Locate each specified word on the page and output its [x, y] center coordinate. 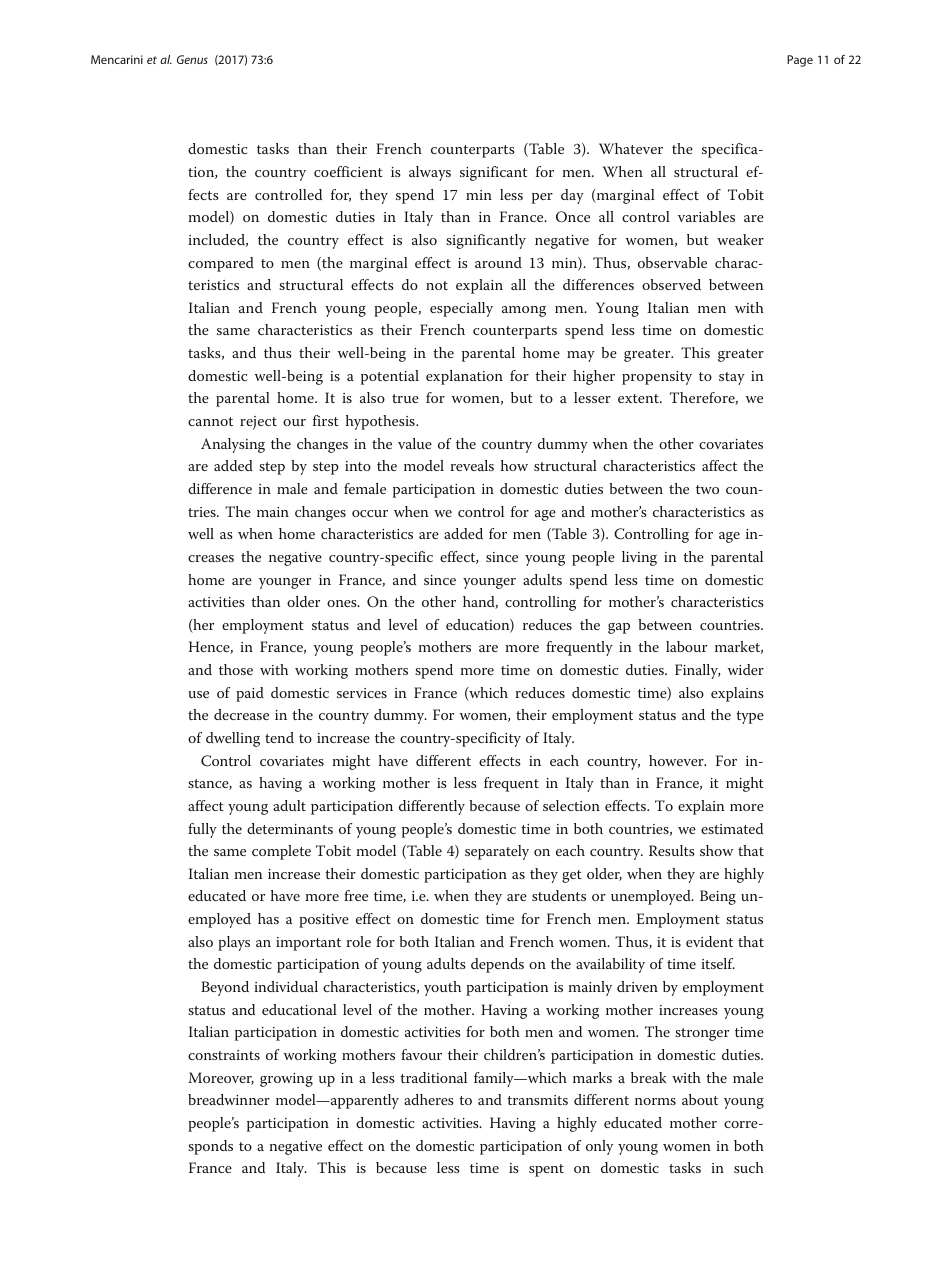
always [430, 173]
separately [497, 852]
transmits [537, 1100]
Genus [192, 59]
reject [258, 423]
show [716, 850]
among [524, 311]
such [749, 1167]
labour [686, 646]
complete [281, 852]
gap [619, 628]
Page [800, 61]
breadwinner [229, 1099]
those [236, 669]
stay [732, 378]
